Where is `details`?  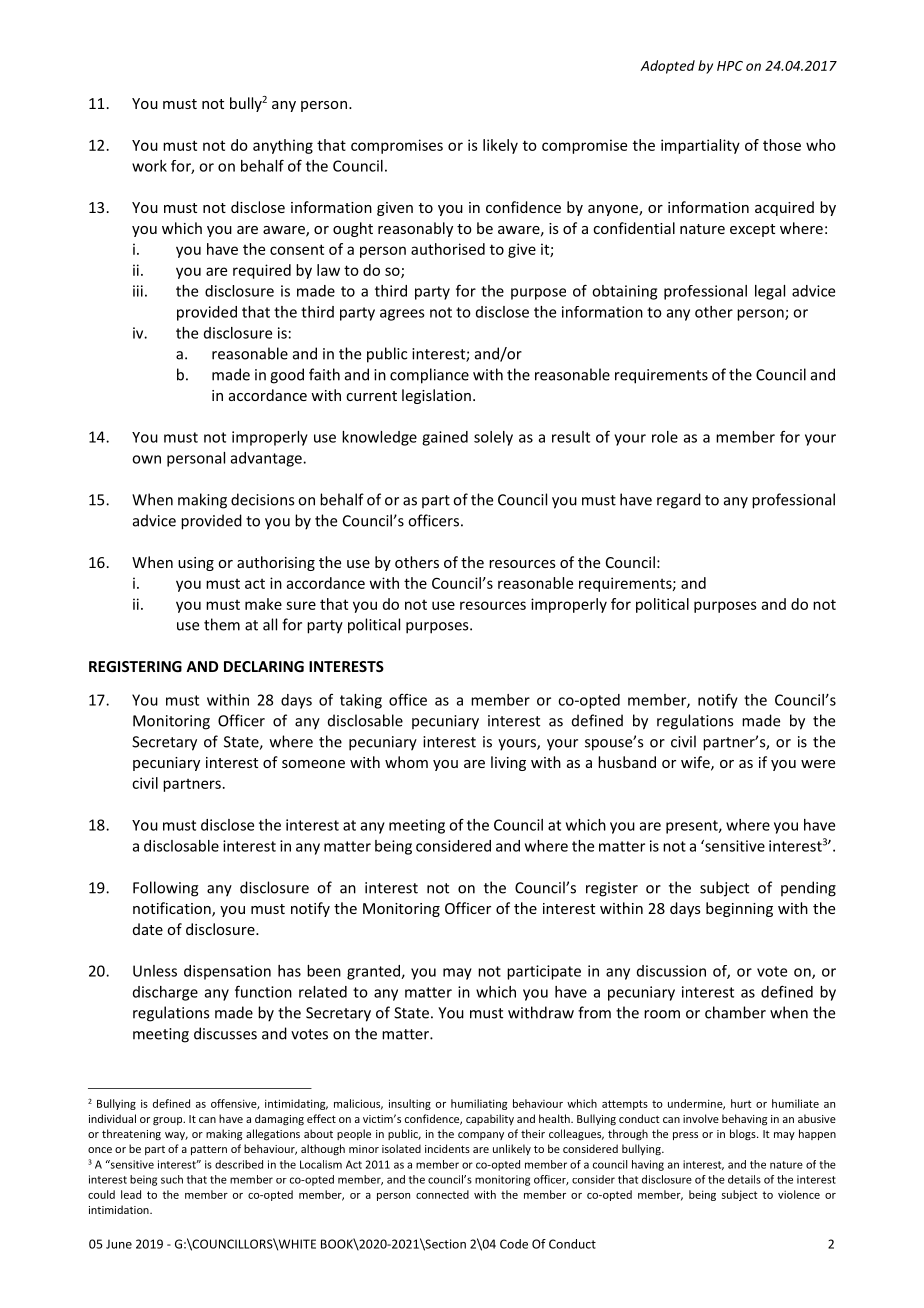
details is located at coordinates (744, 1179).
